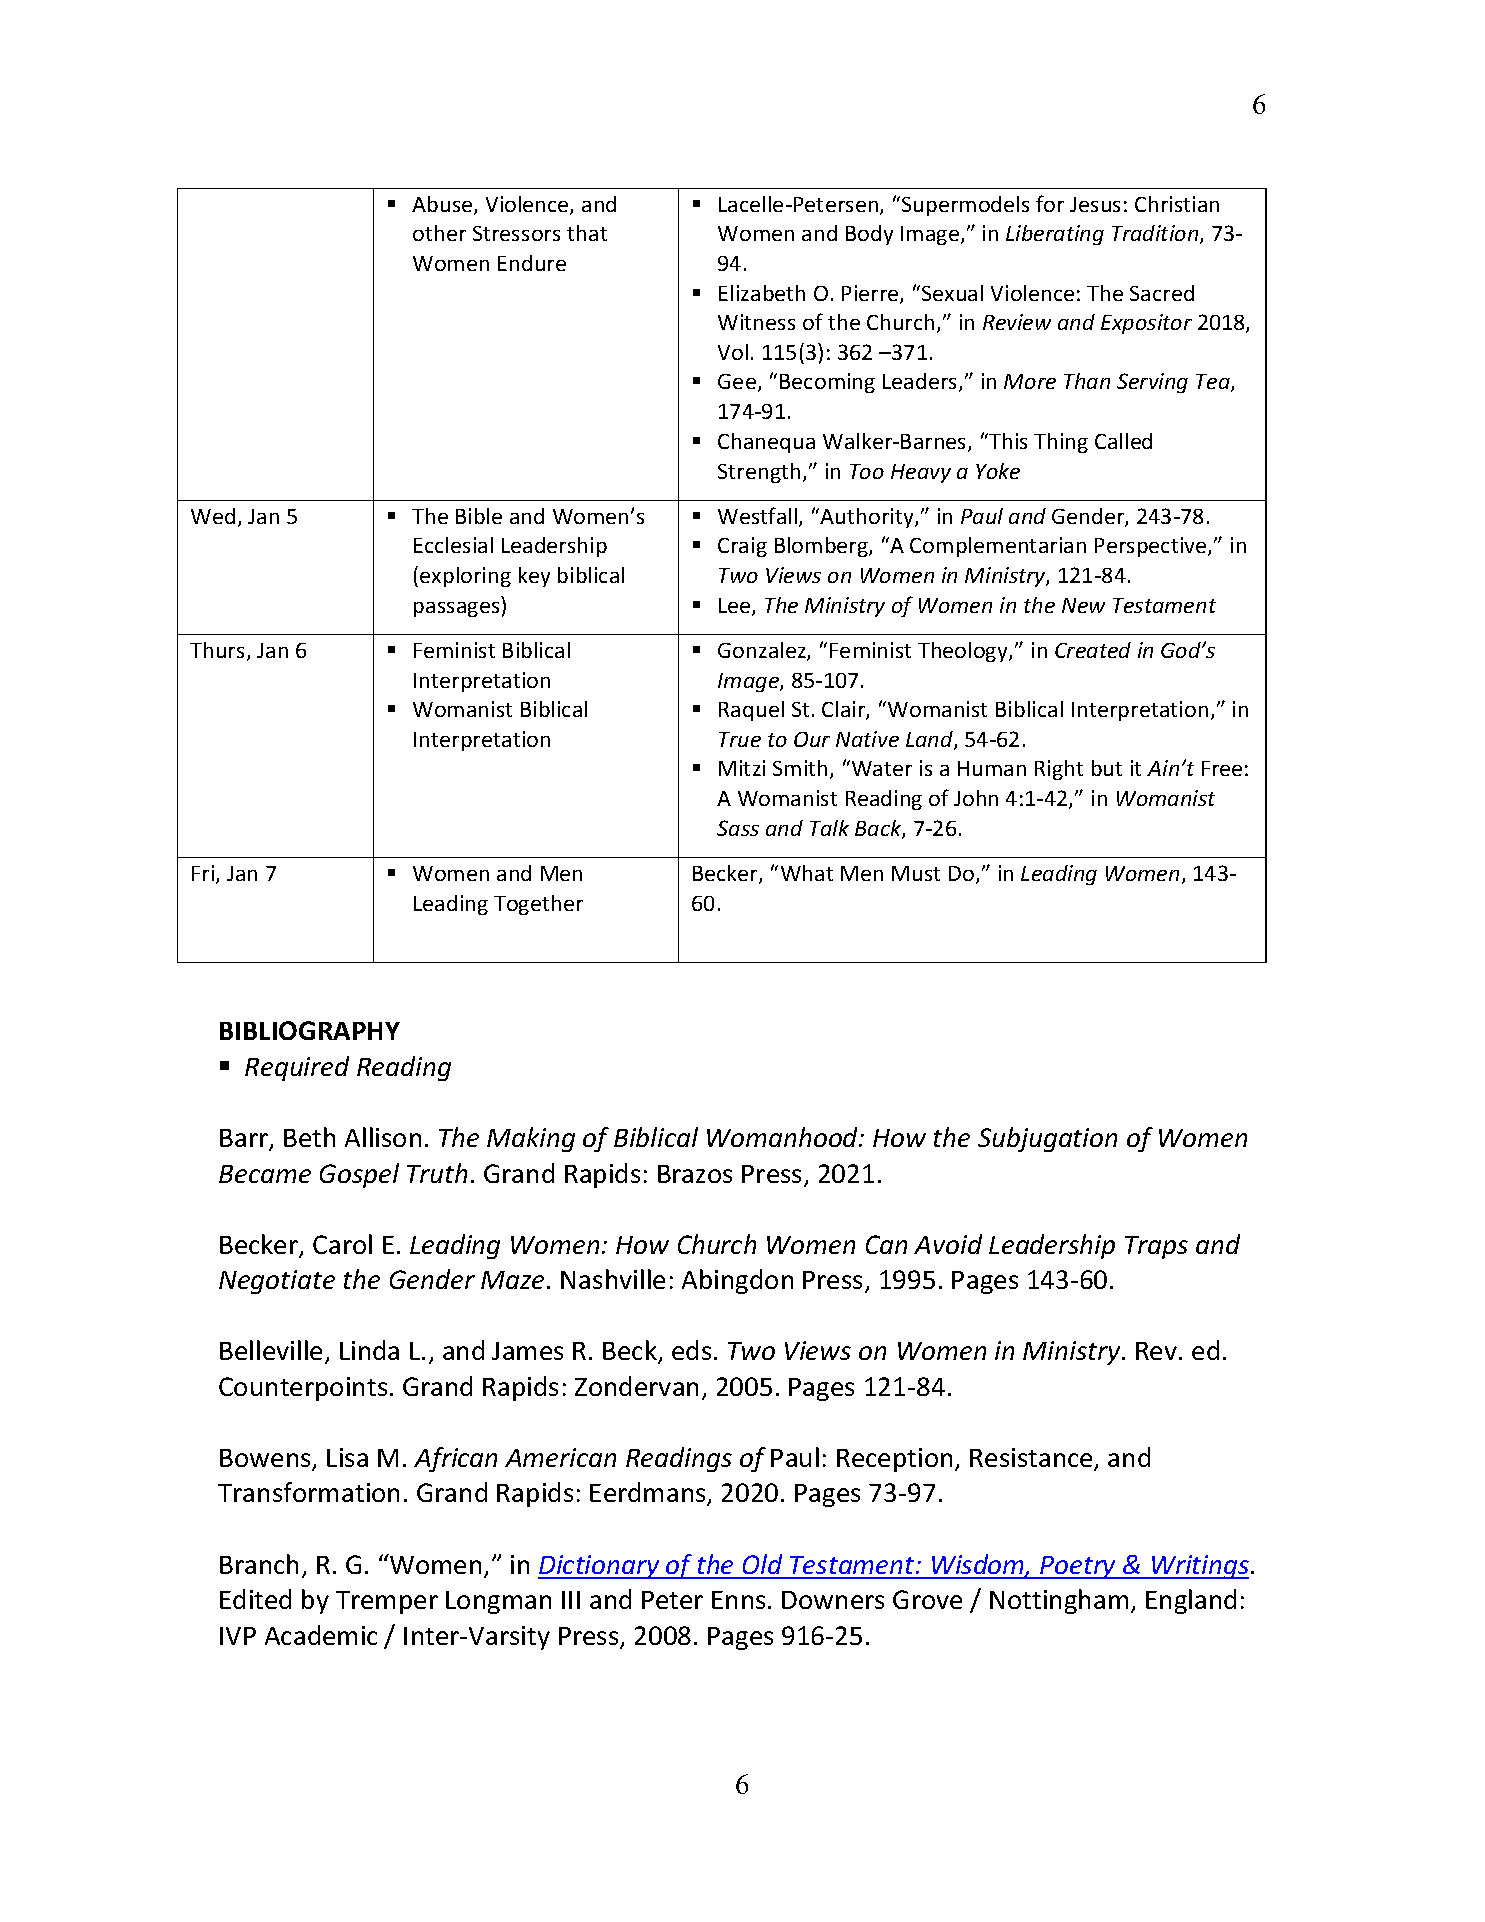  What do you see at coordinates (1047, 1139) in the document?
I see `Subjugation` at bounding box center [1047, 1139].
